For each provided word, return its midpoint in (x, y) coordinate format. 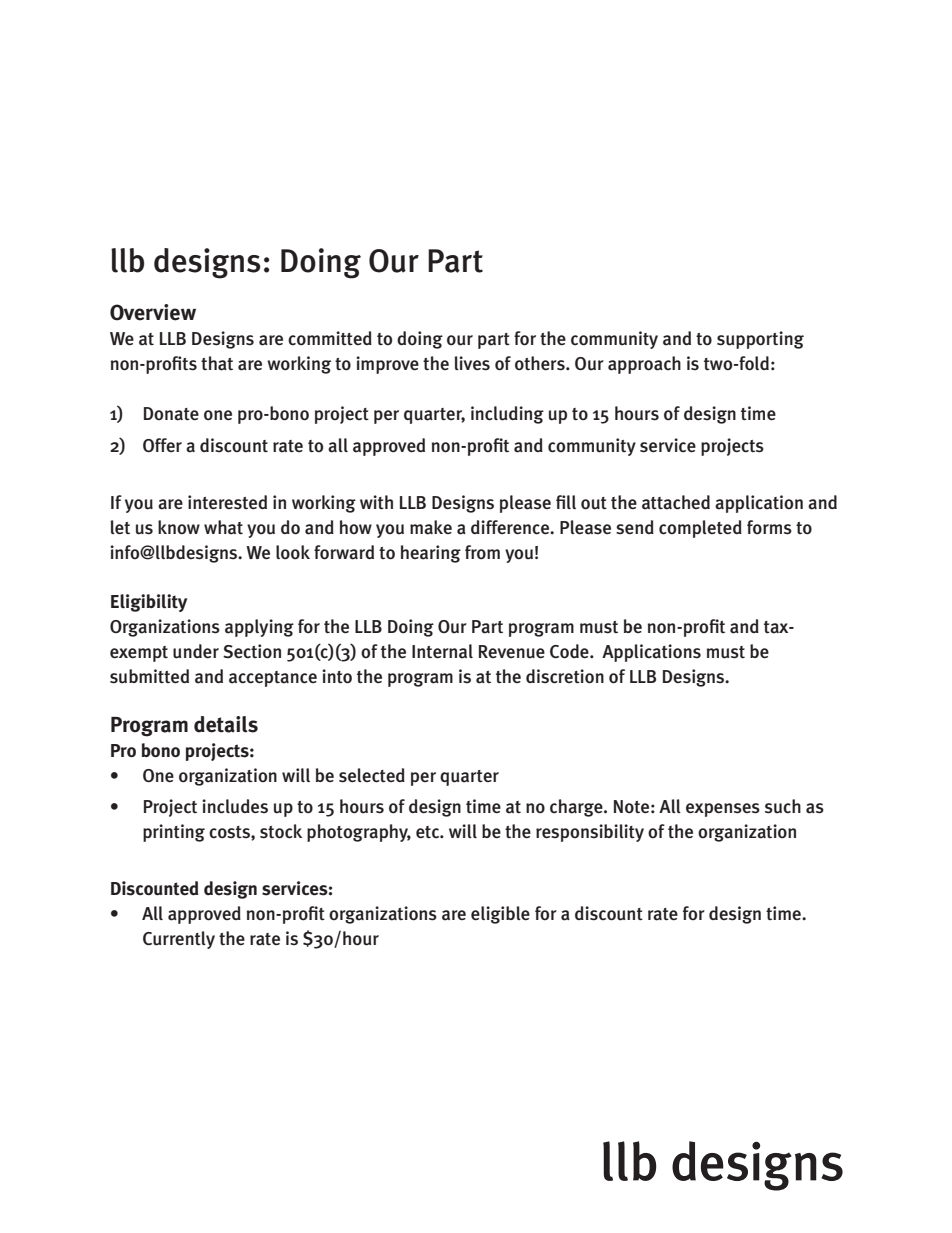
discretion (565, 676)
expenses (723, 810)
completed (700, 529)
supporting (760, 340)
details (226, 724)
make (431, 527)
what (223, 527)
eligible (500, 915)
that (217, 363)
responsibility (590, 833)
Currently (179, 940)
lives (472, 363)
